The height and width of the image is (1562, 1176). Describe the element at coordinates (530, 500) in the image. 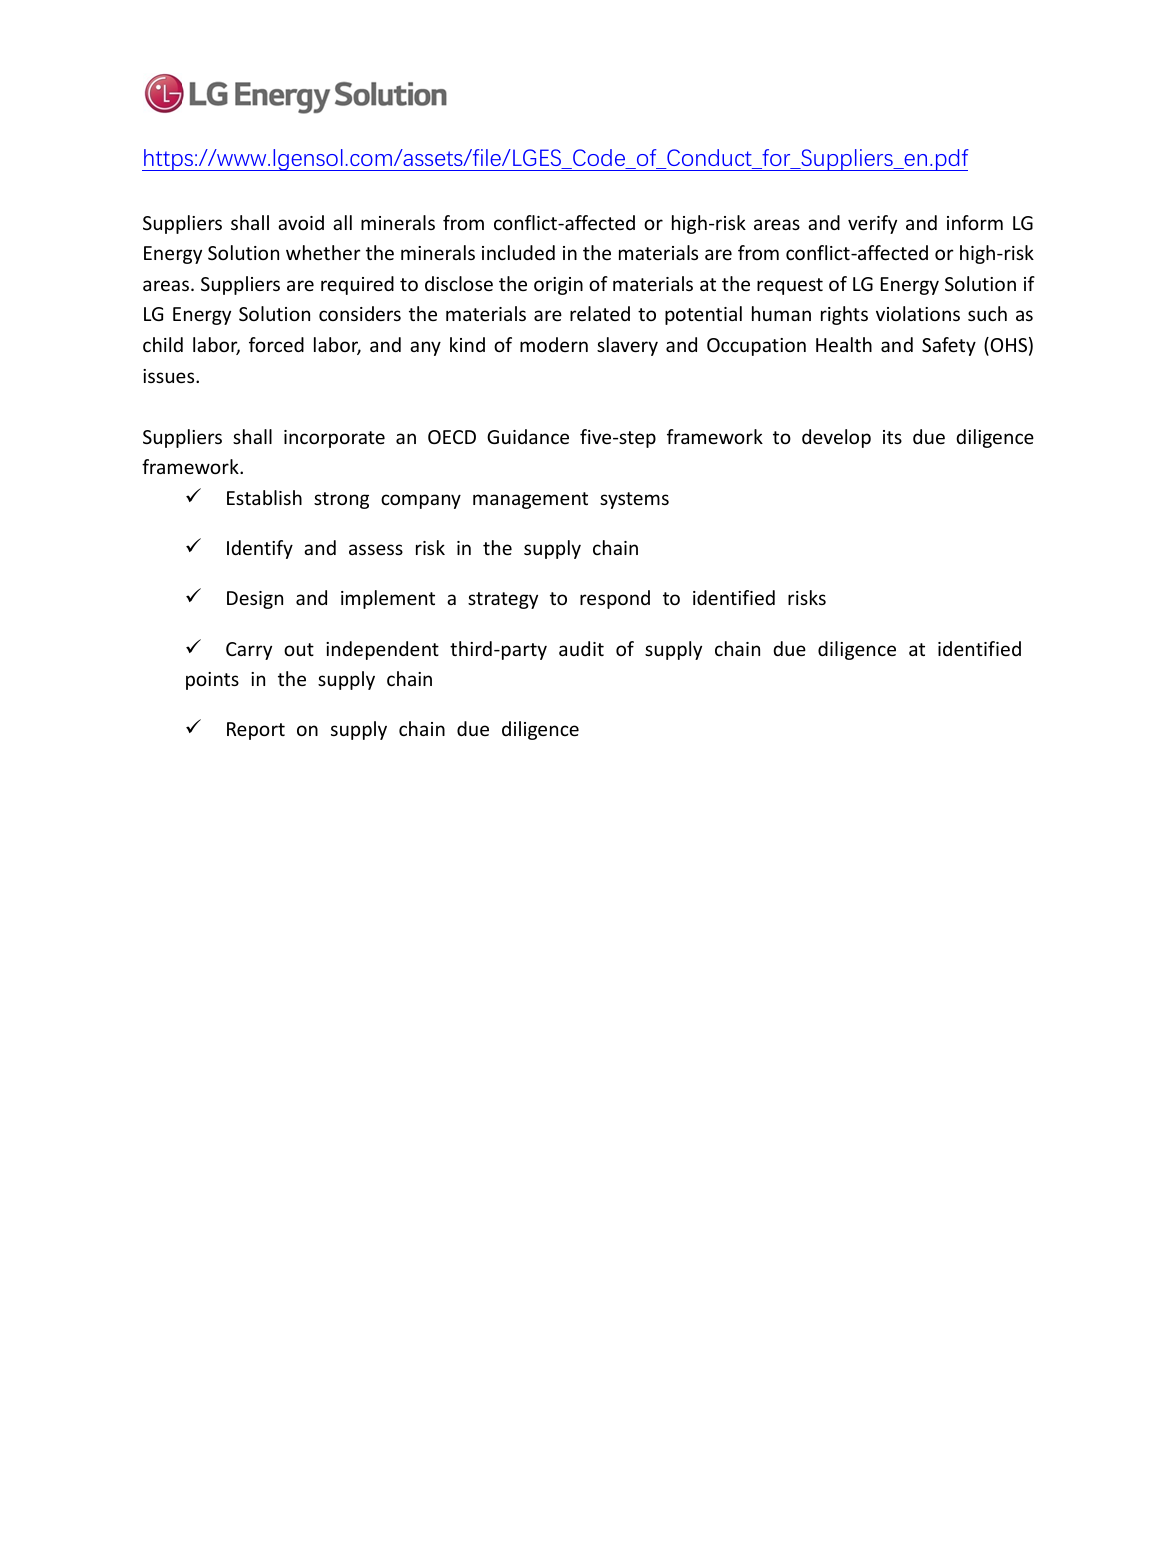

I see `management` at that location.
